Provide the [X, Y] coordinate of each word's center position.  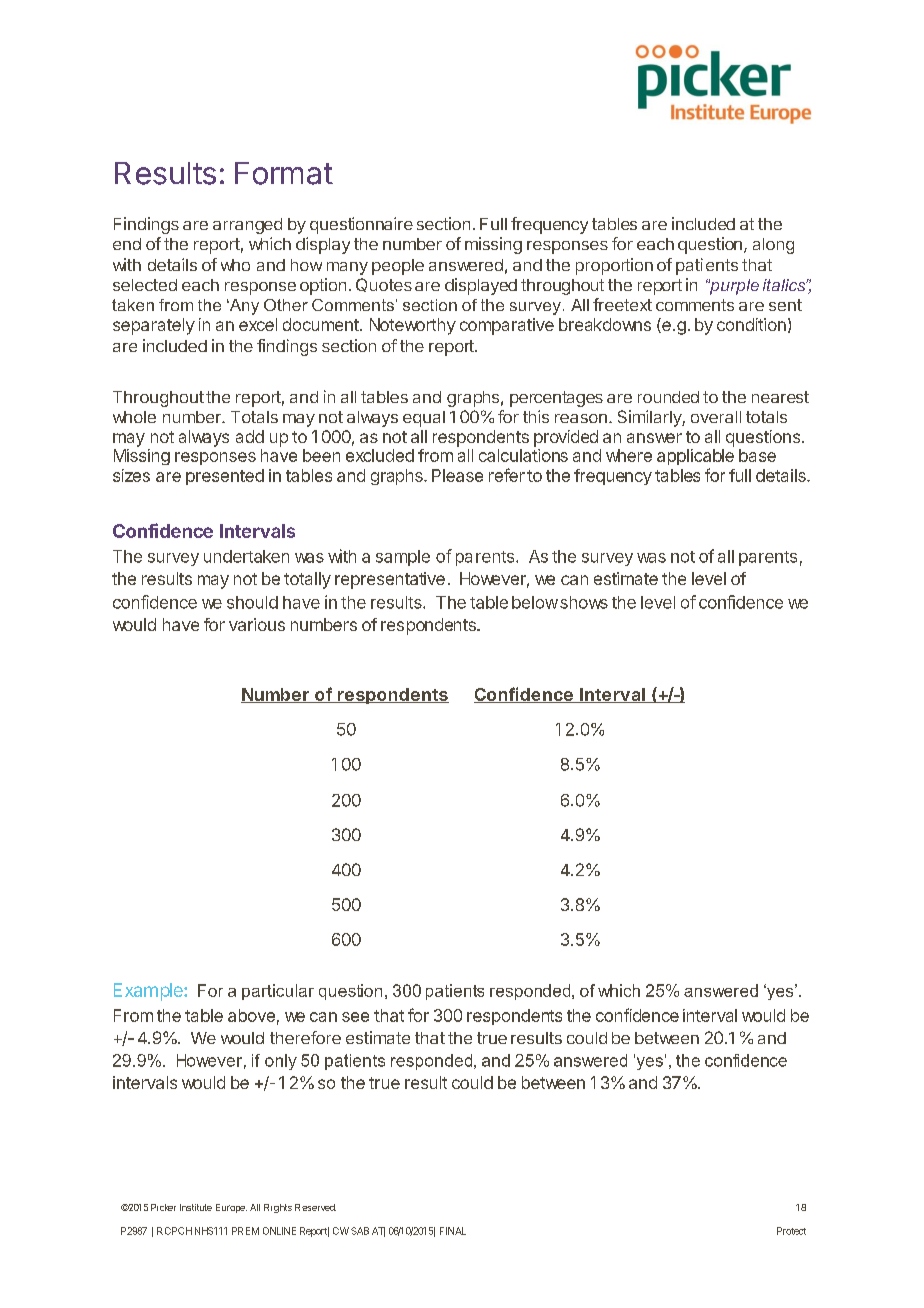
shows [584, 602]
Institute [196, 1207]
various [257, 624]
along [773, 246]
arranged [247, 226]
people [398, 267]
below [535, 602]
